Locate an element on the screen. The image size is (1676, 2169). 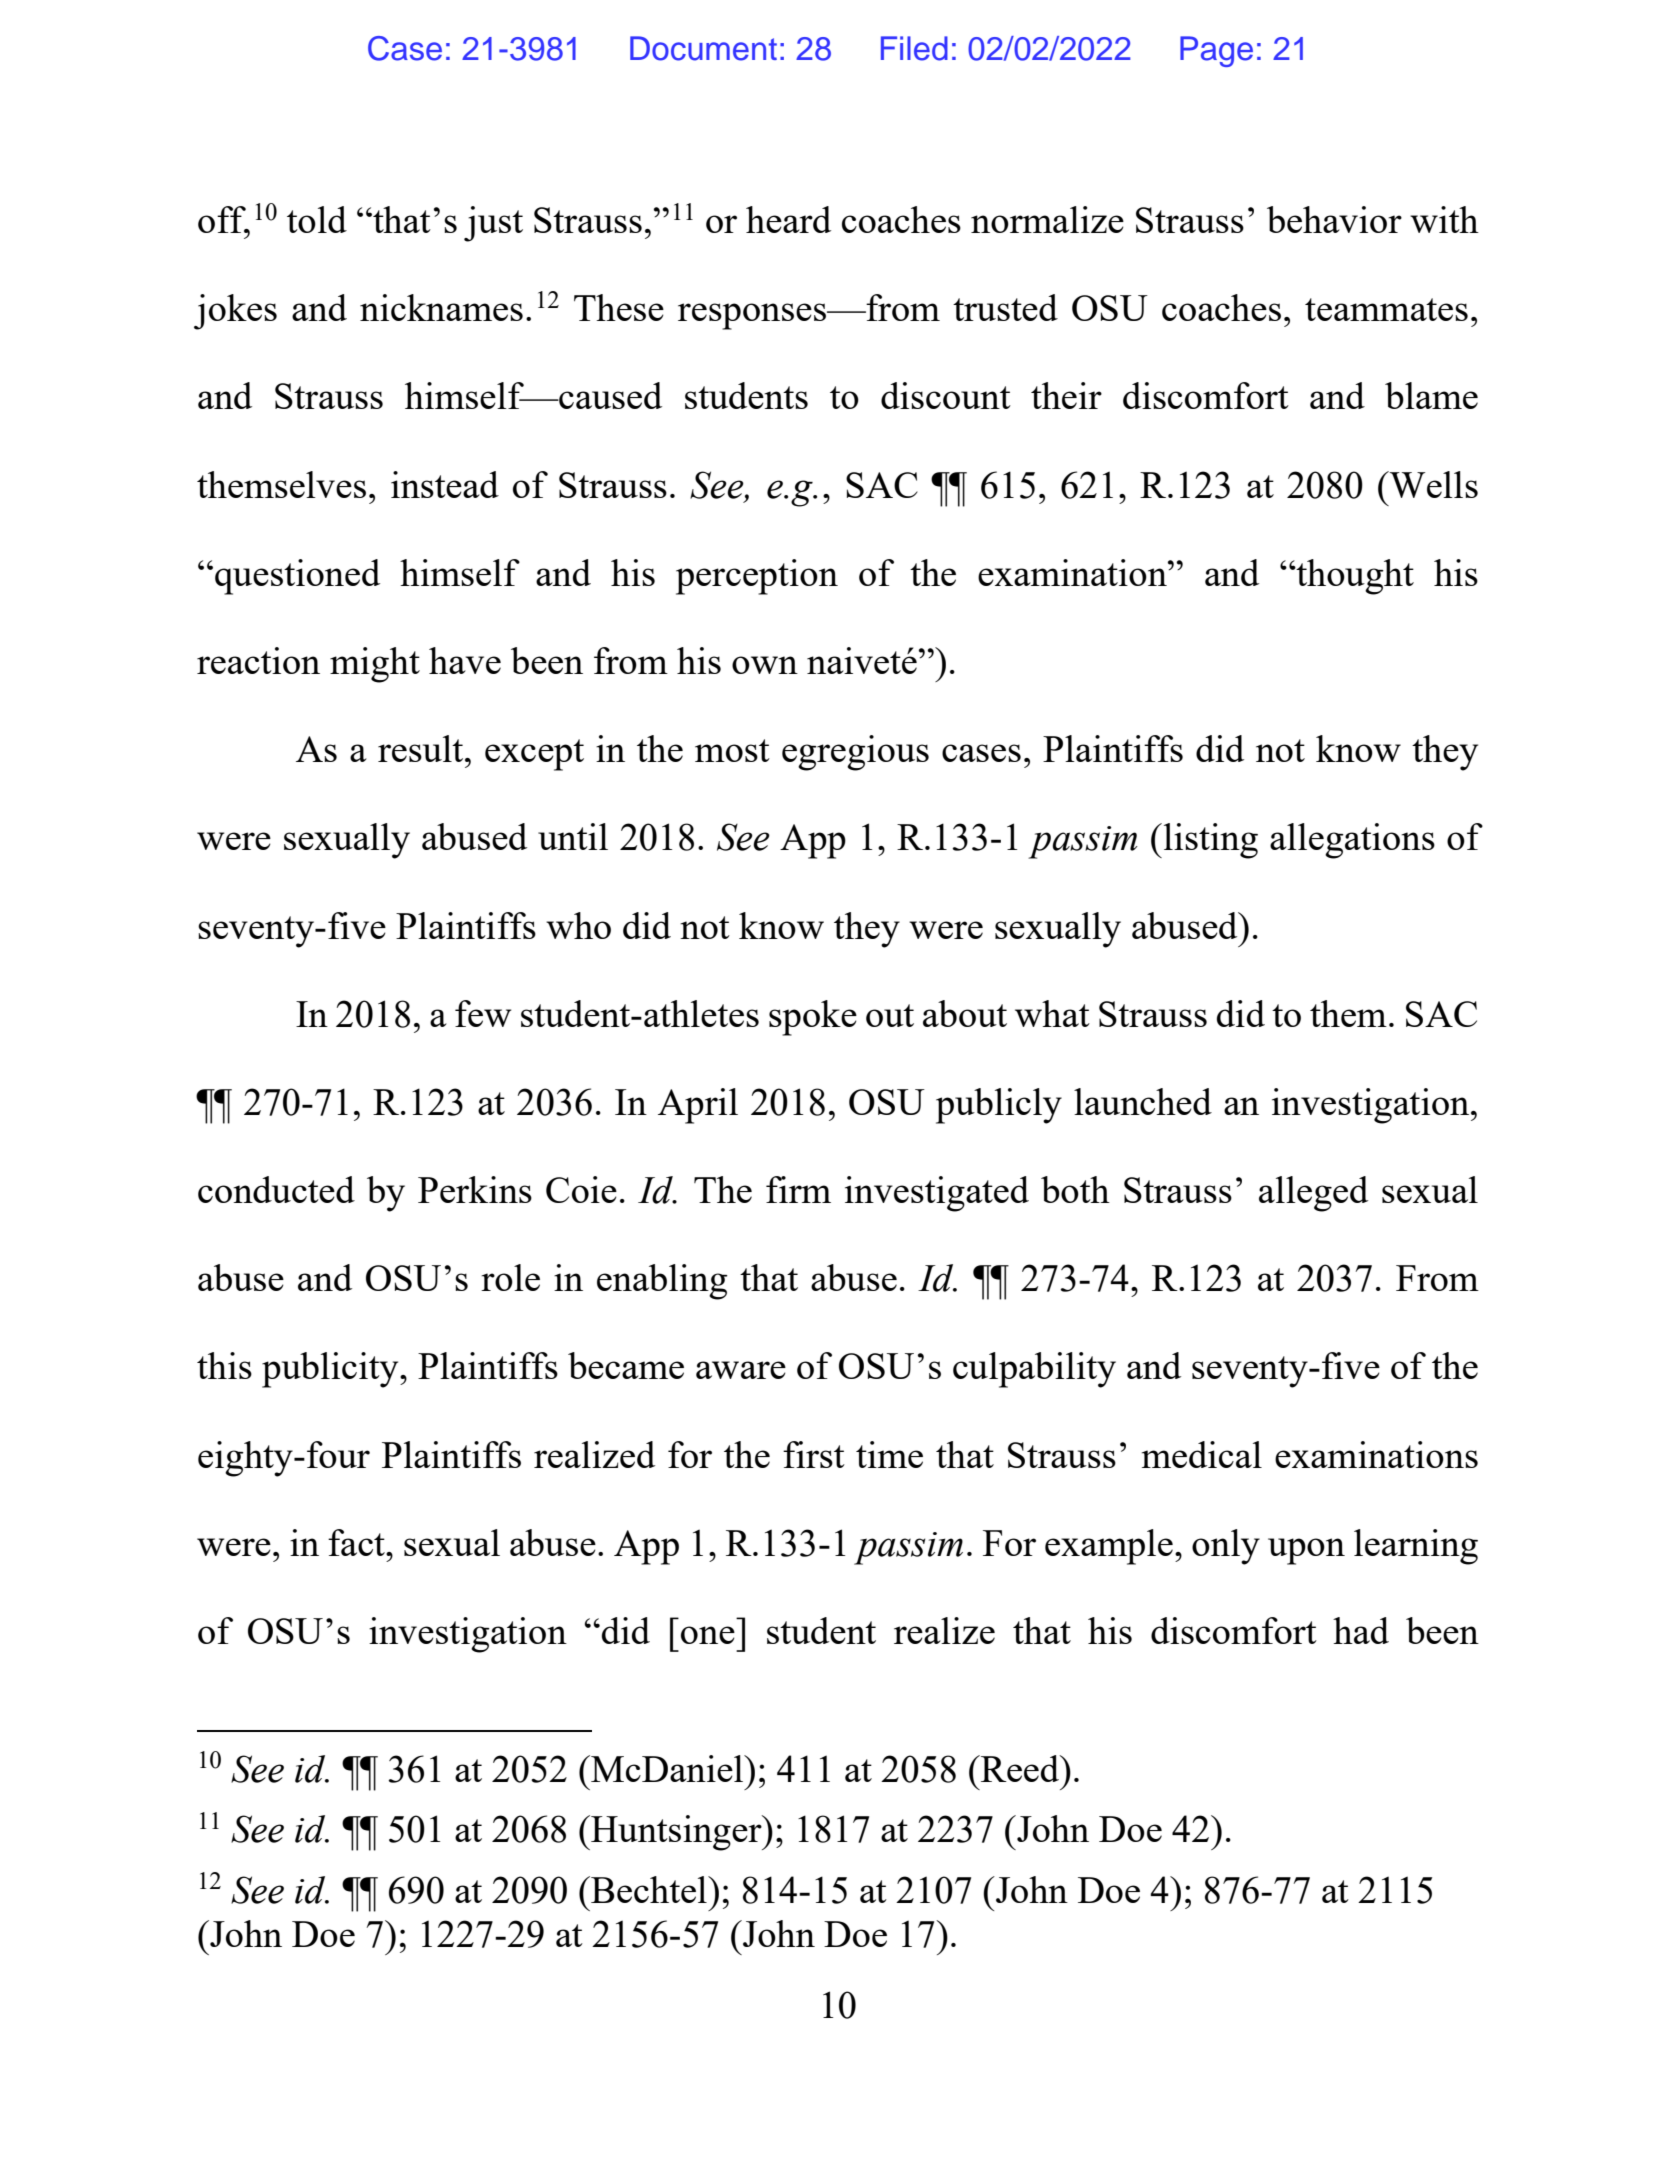
might is located at coordinates (375, 665).
